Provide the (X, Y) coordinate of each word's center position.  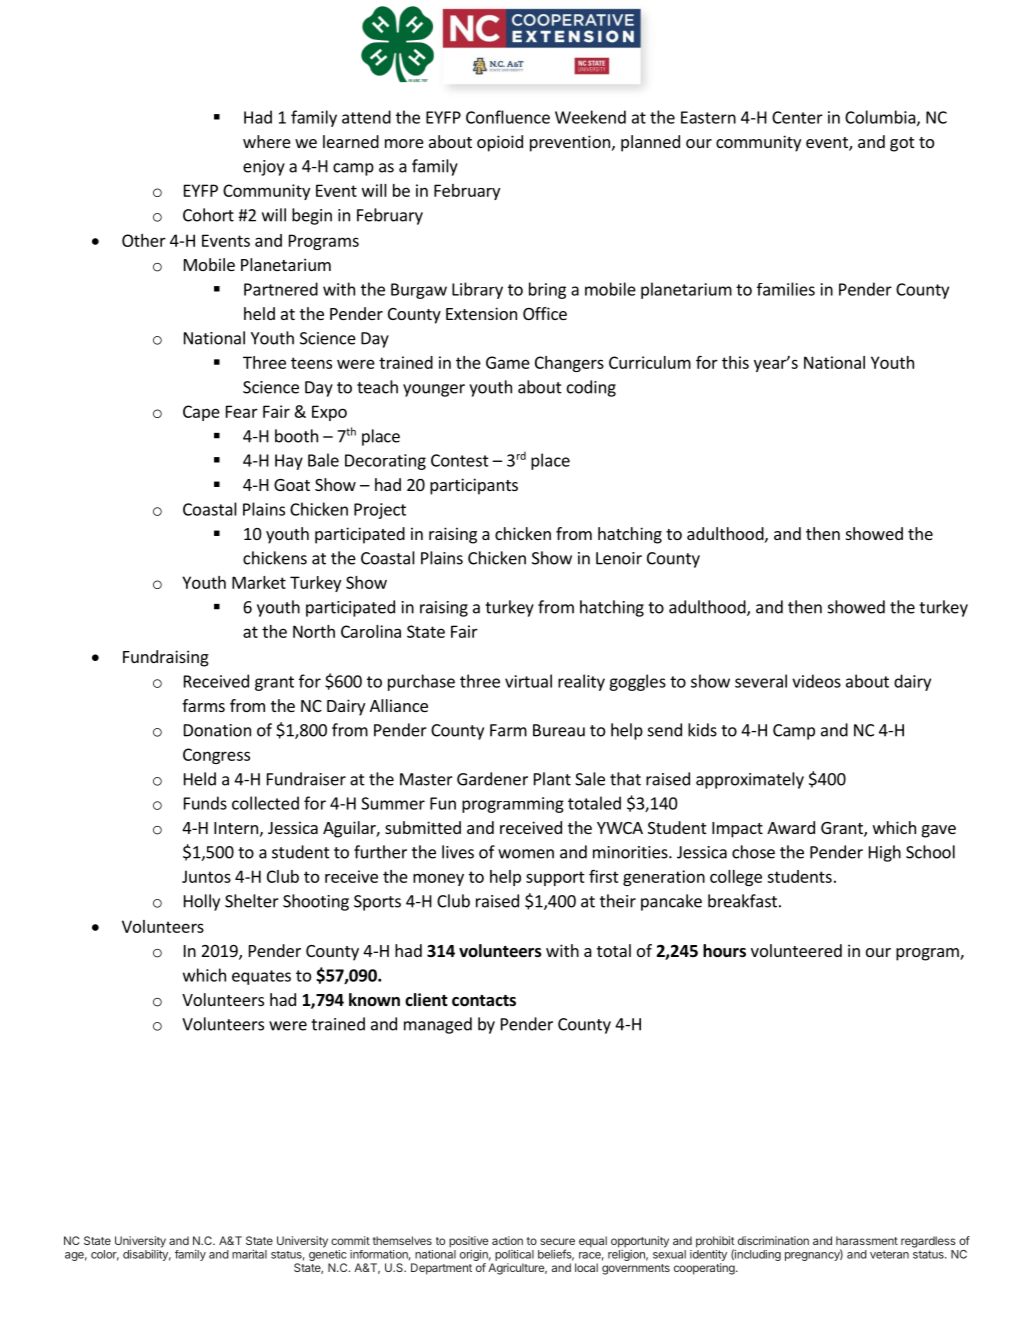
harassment (867, 1240)
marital (249, 1254)
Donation (217, 730)
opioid (500, 143)
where (267, 141)
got (902, 144)
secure (557, 1241)
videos (816, 681)
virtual (528, 681)
